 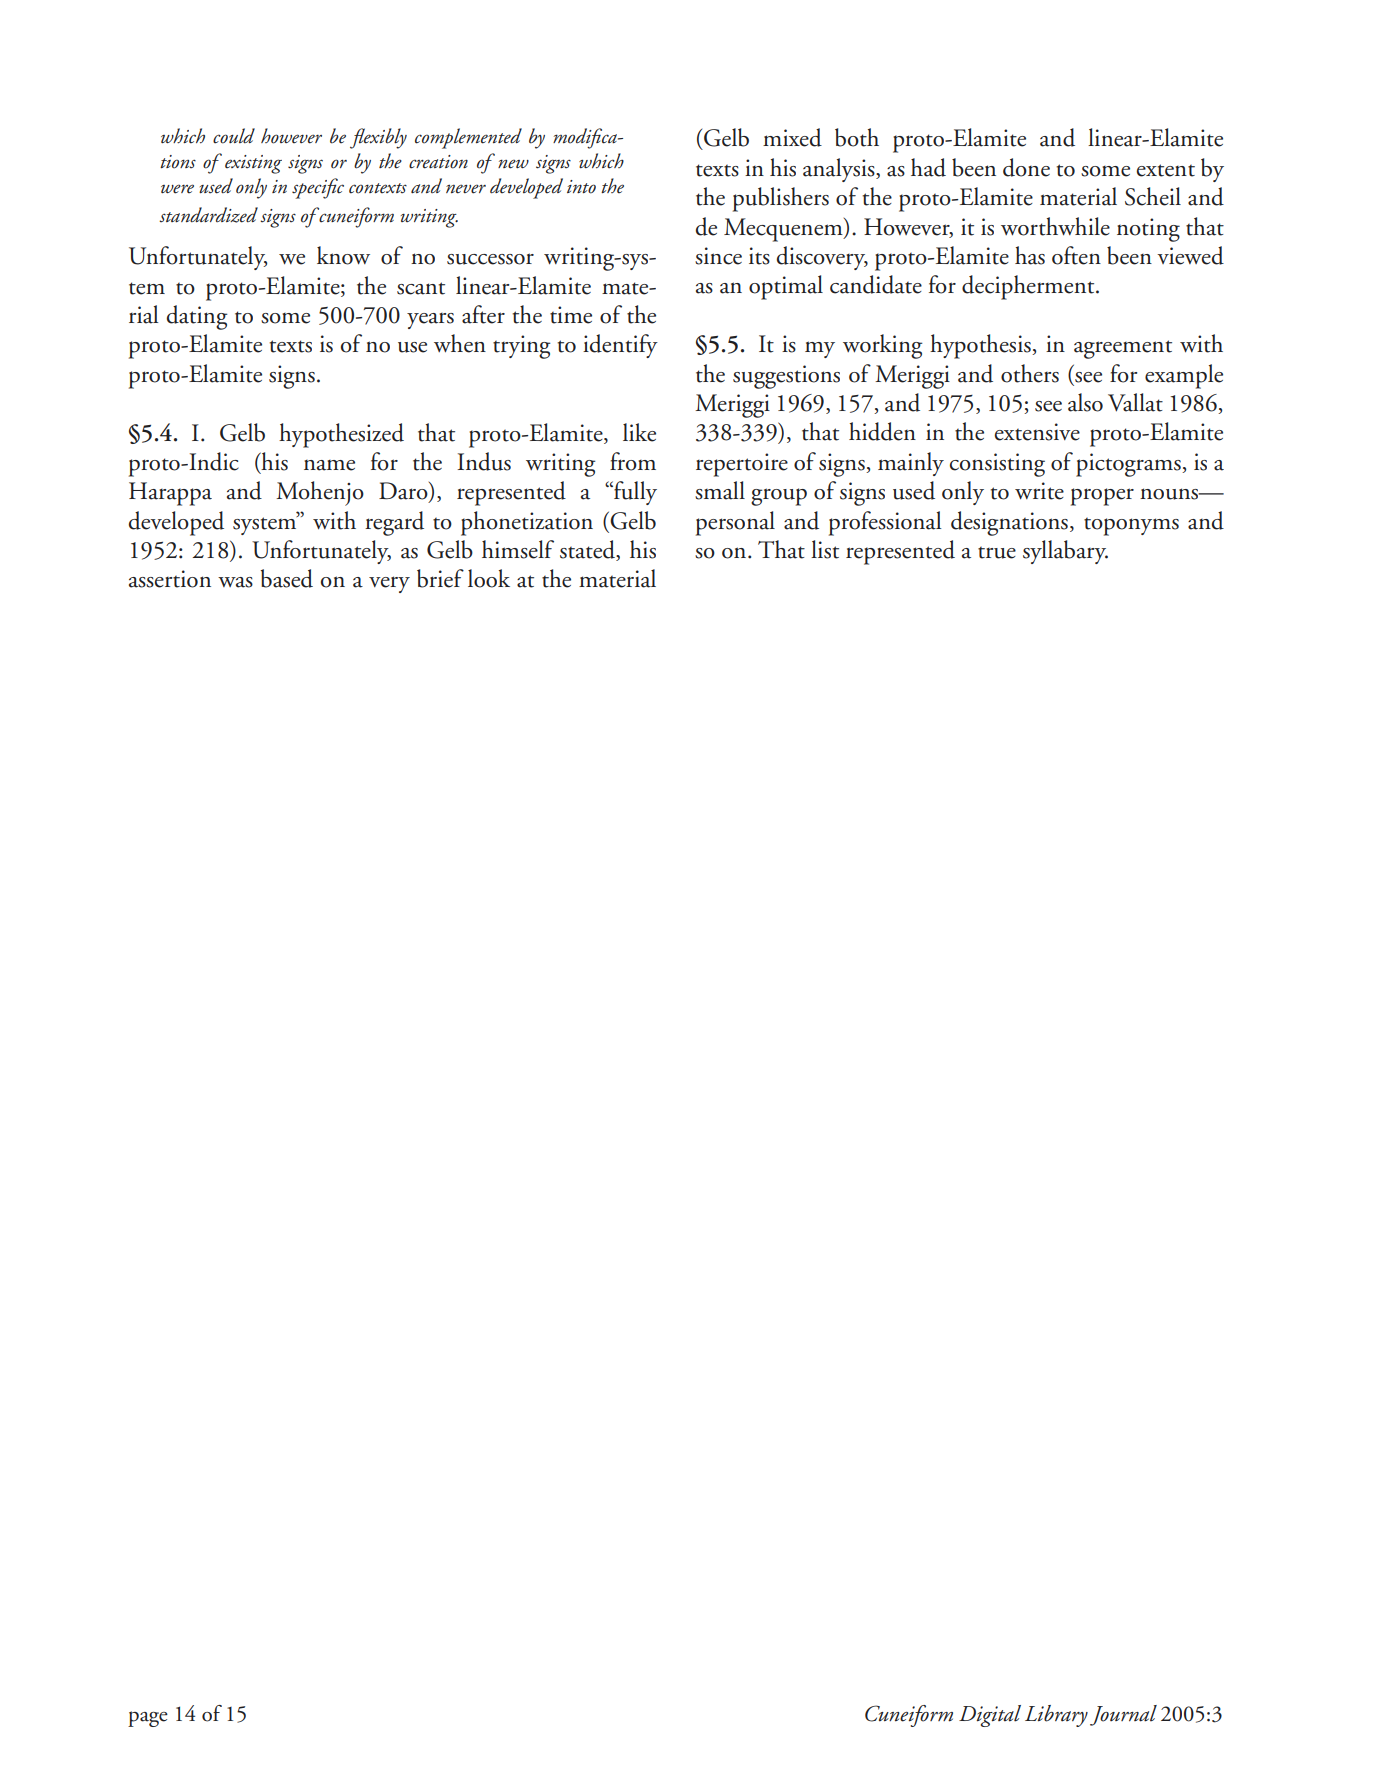 What do you see at coordinates (253, 164) in the screenshot?
I see `existing` at bounding box center [253, 164].
